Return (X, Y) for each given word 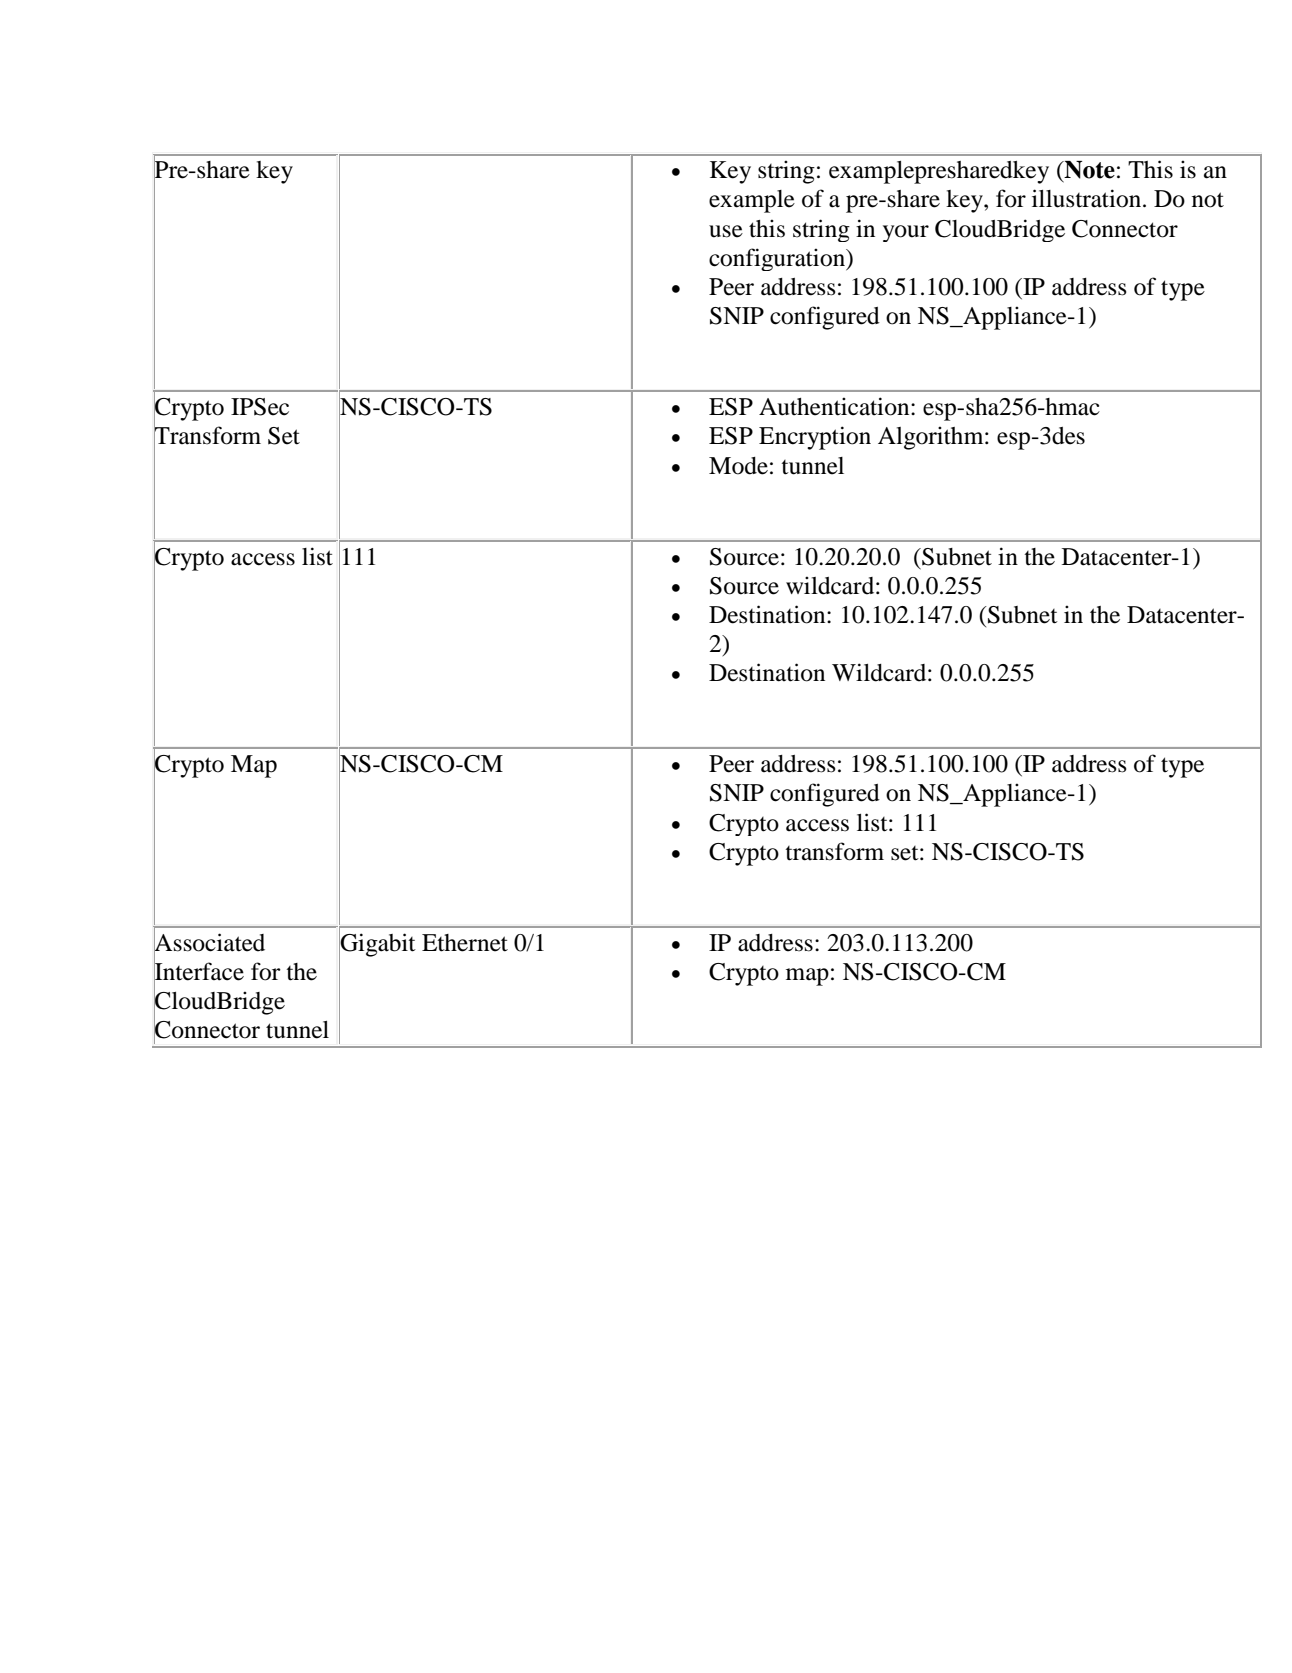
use (726, 231)
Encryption (815, 438)
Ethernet (465, 943)
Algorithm (932, 438)
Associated (209, 942)
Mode (738, 466)
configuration (778, 259)
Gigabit (377, 945)
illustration (1088, 198)
